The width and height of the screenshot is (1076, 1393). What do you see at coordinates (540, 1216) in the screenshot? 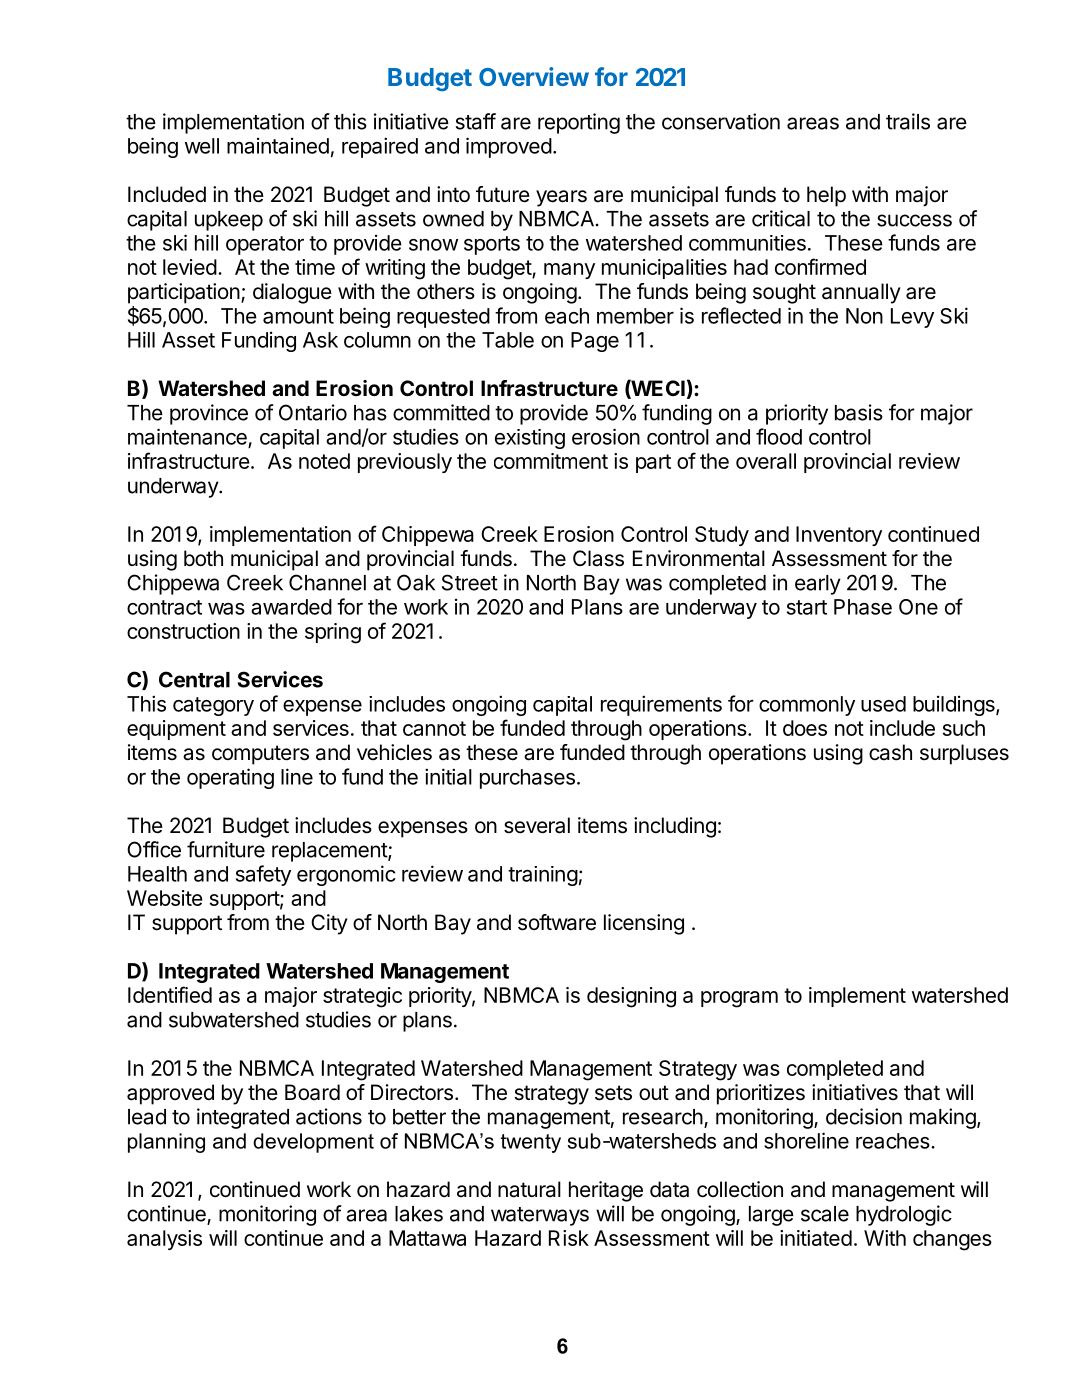
I see `waterways` at bounding box center [540, 1216].
